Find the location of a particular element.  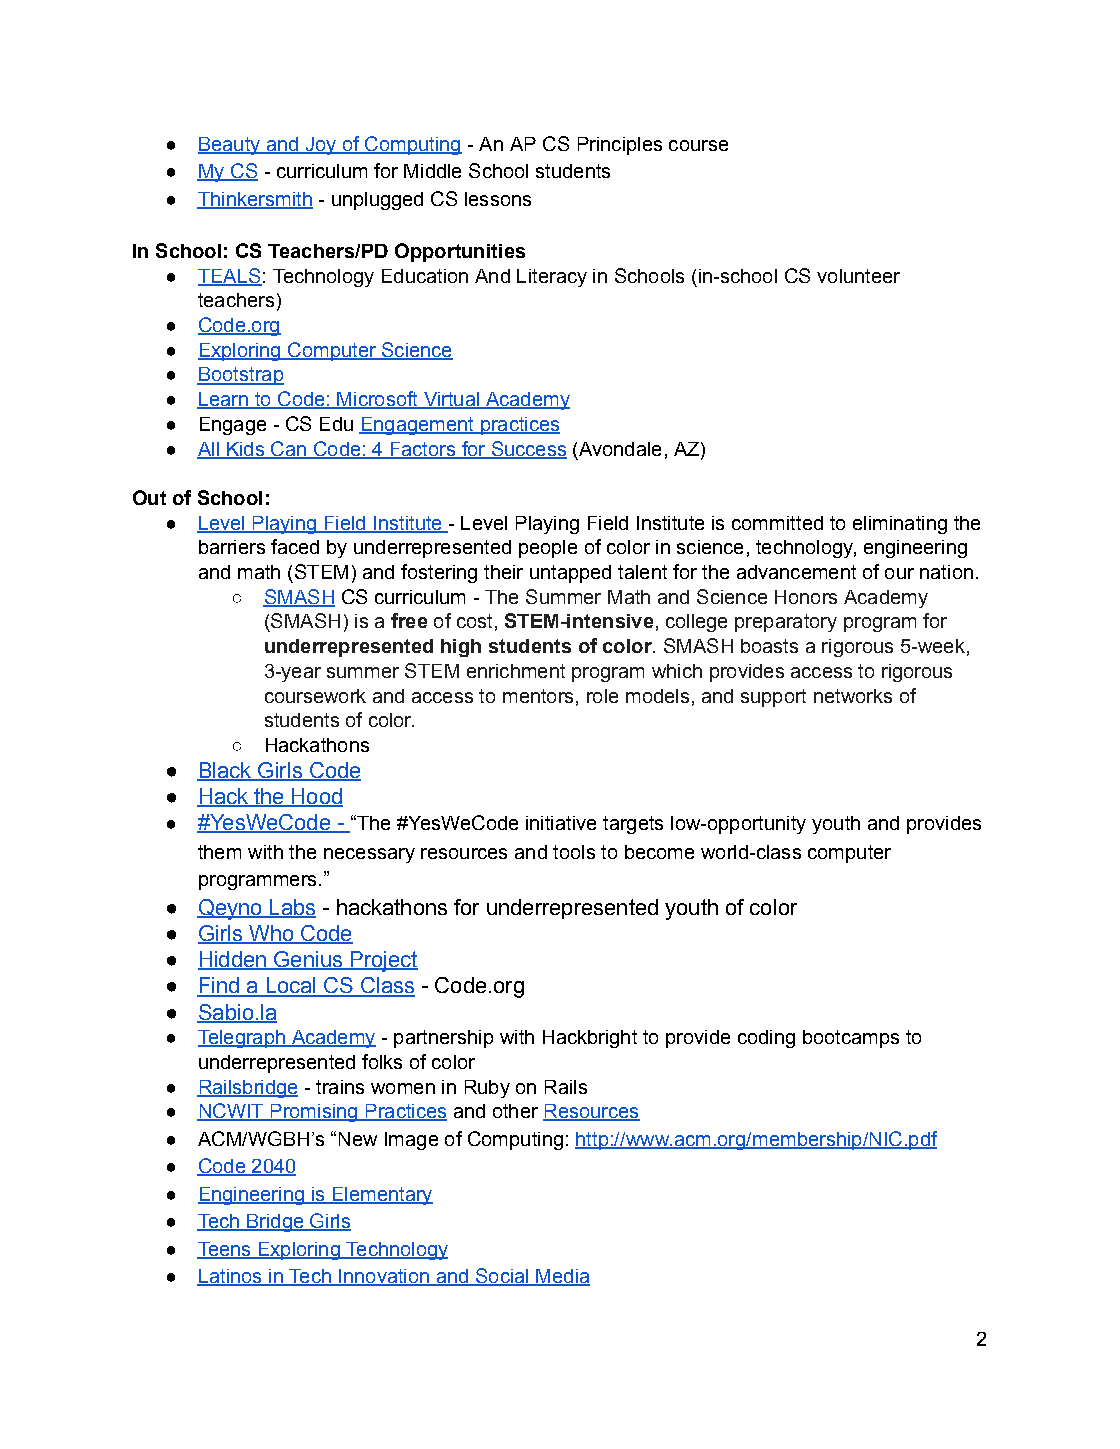

eliminating is located at coordinates (900, 525).
